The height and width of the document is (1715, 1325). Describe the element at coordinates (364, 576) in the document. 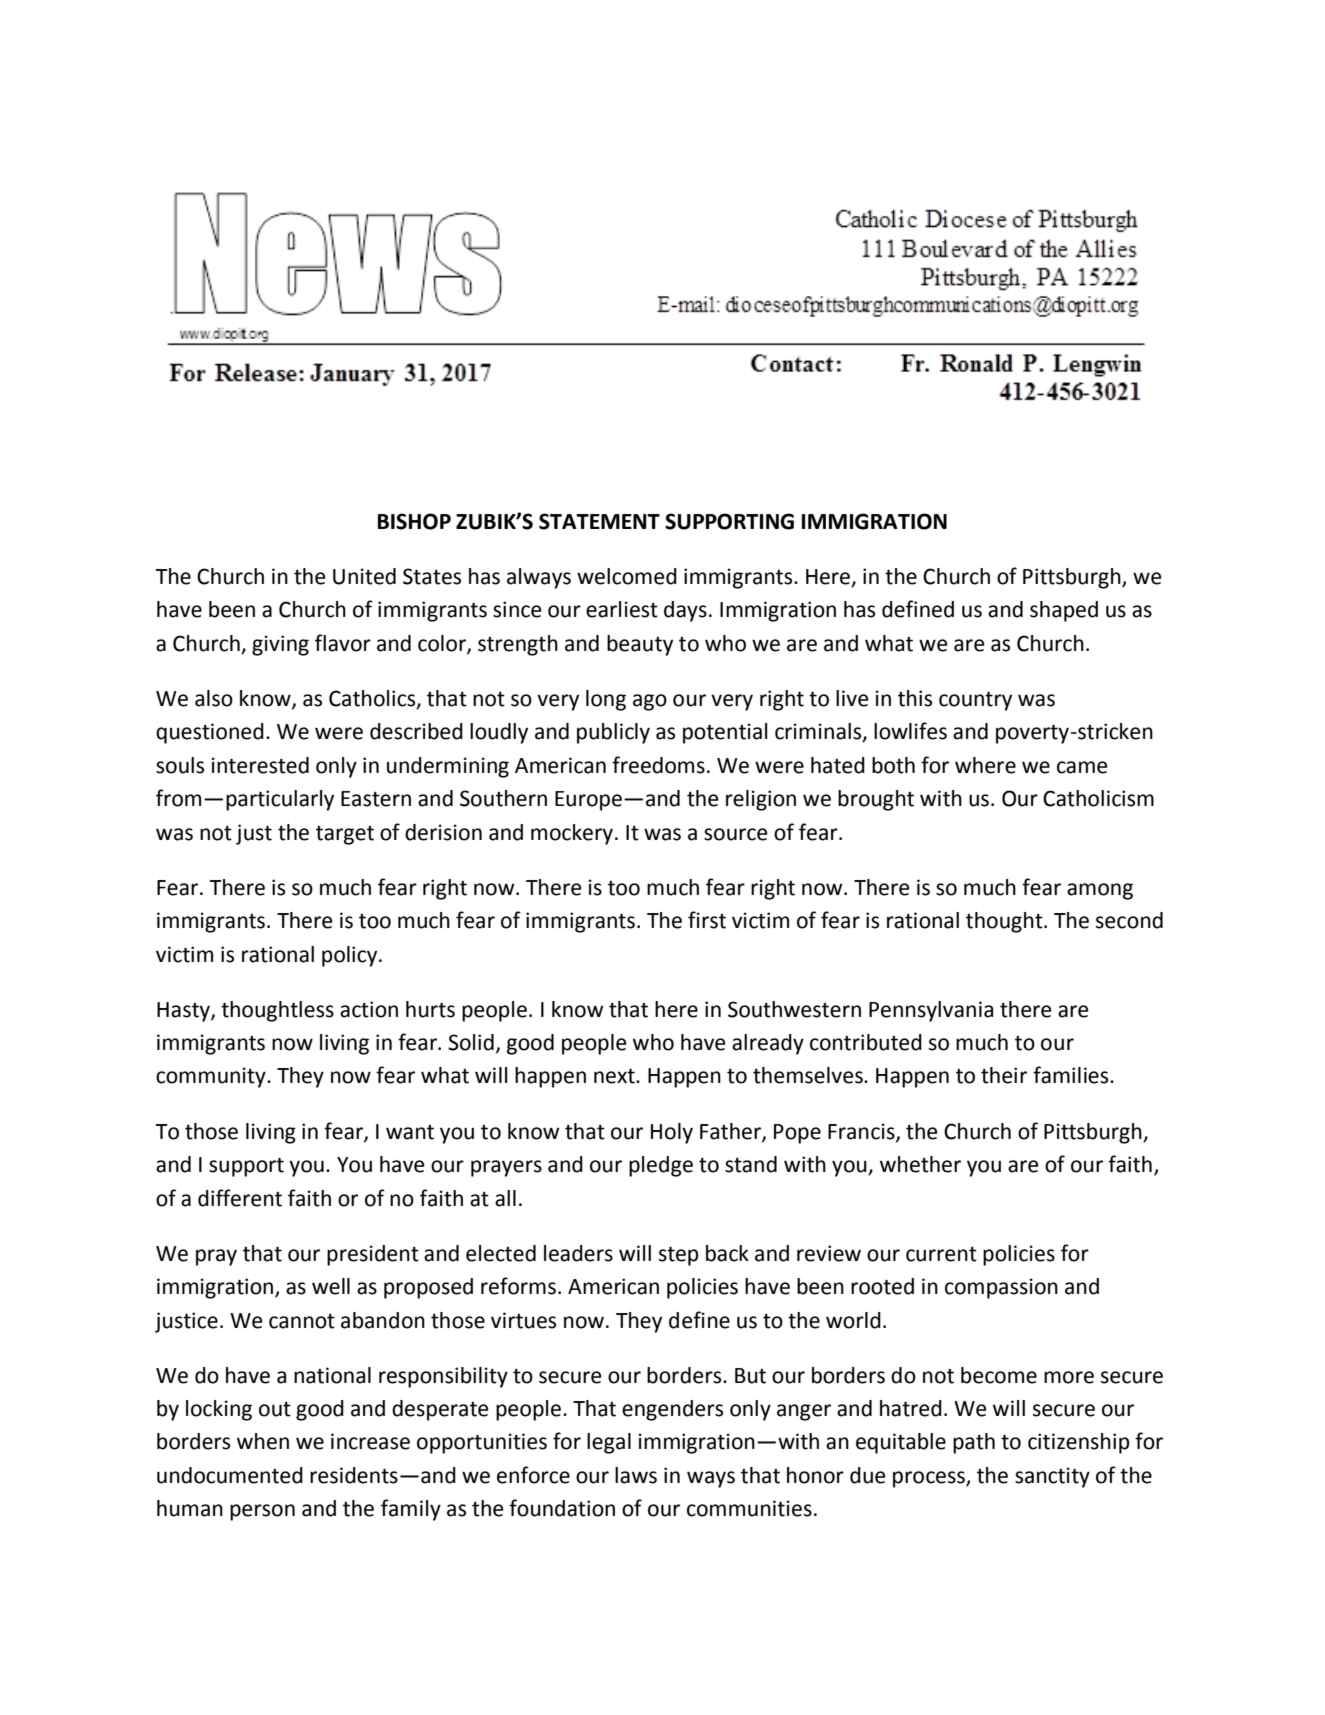

I see `United` at that location.
